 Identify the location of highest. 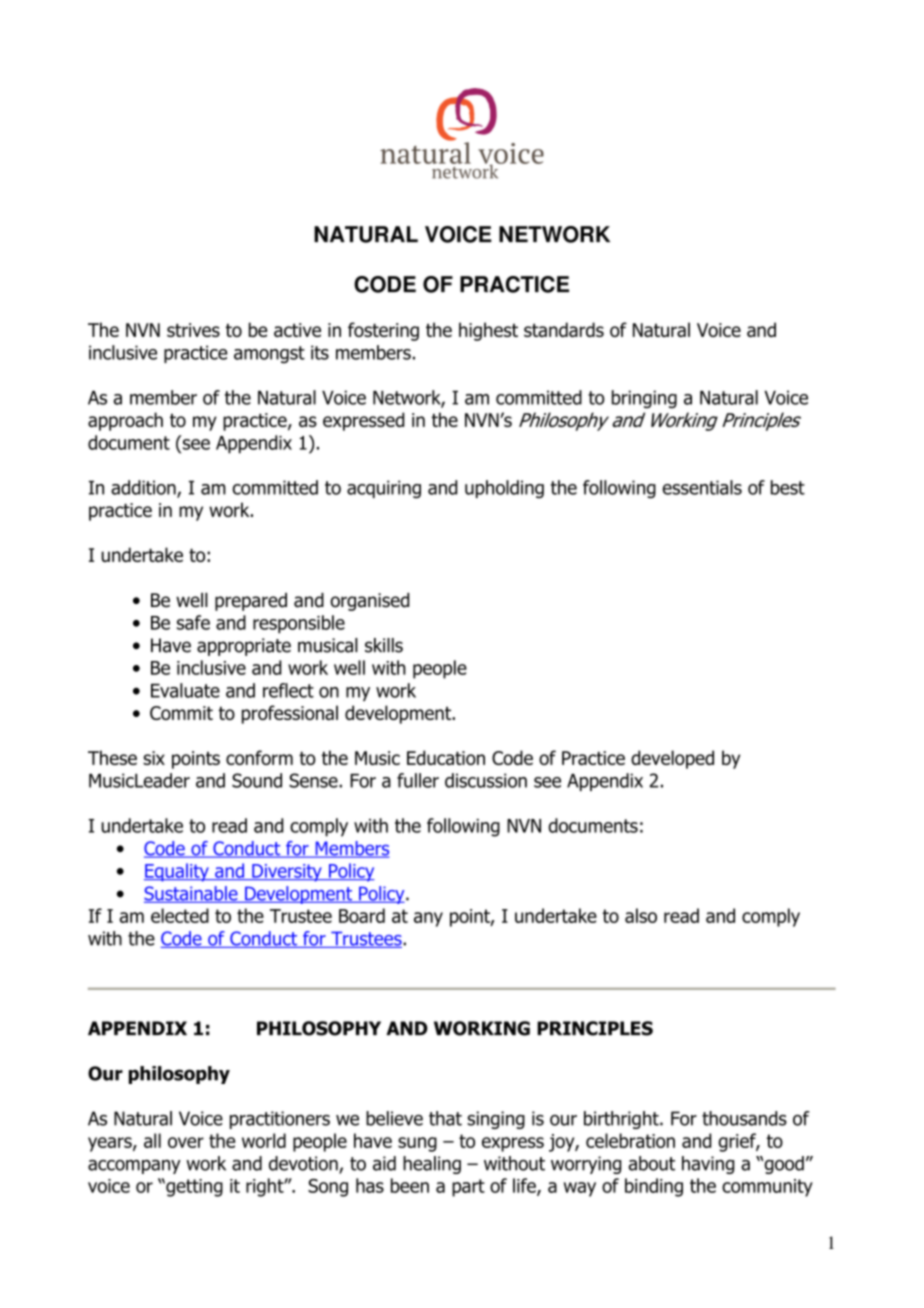
(488, 331).
